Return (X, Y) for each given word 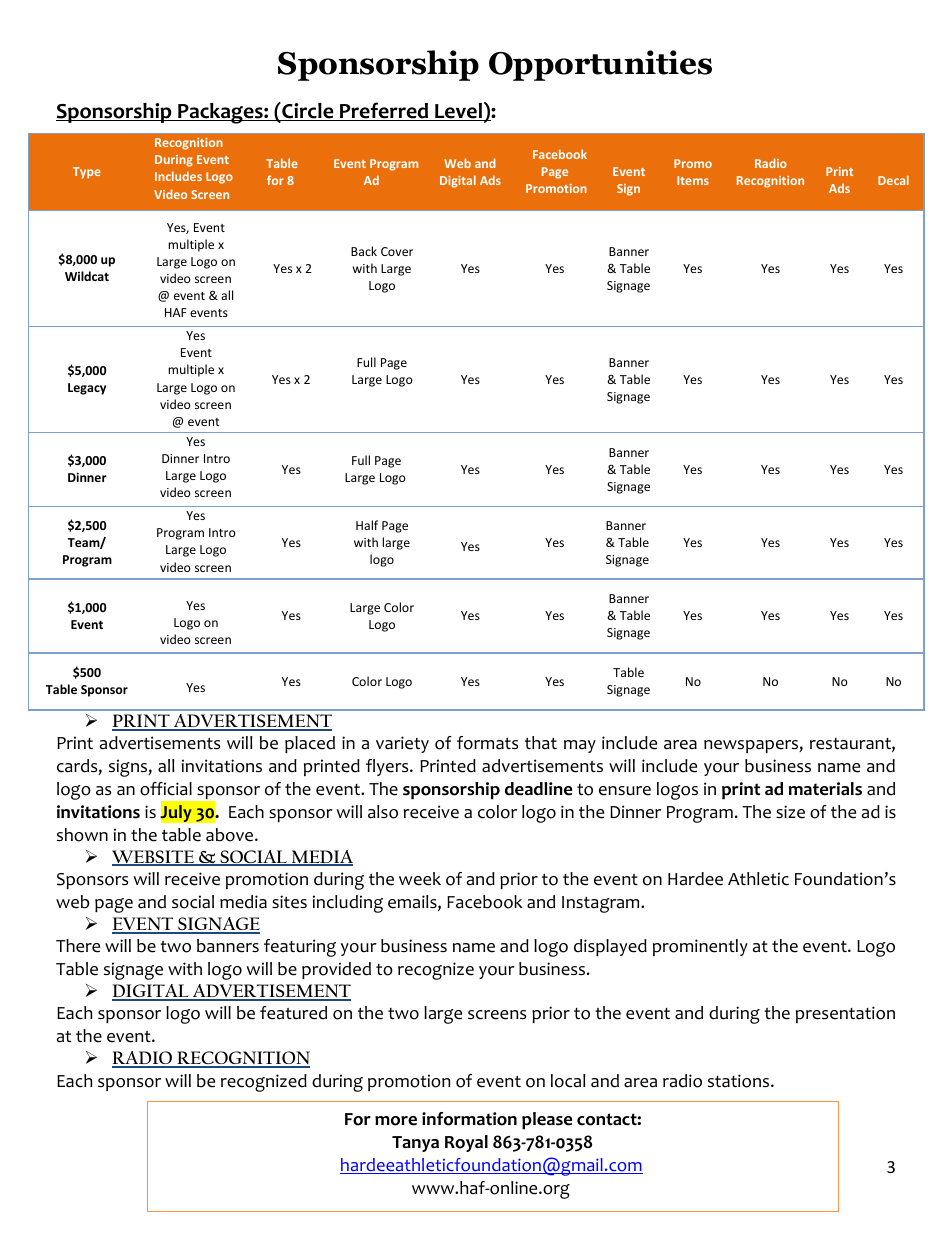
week (420, 879)
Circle (308, 111)
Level (458, 112)
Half (367, 525)
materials (825, 789)
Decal (893, 180)
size (790, 812)
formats (487, 743)
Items (693, 180)
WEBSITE (154, 858)
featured (293, 1013)
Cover (397, 251)
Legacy (87, 389)
